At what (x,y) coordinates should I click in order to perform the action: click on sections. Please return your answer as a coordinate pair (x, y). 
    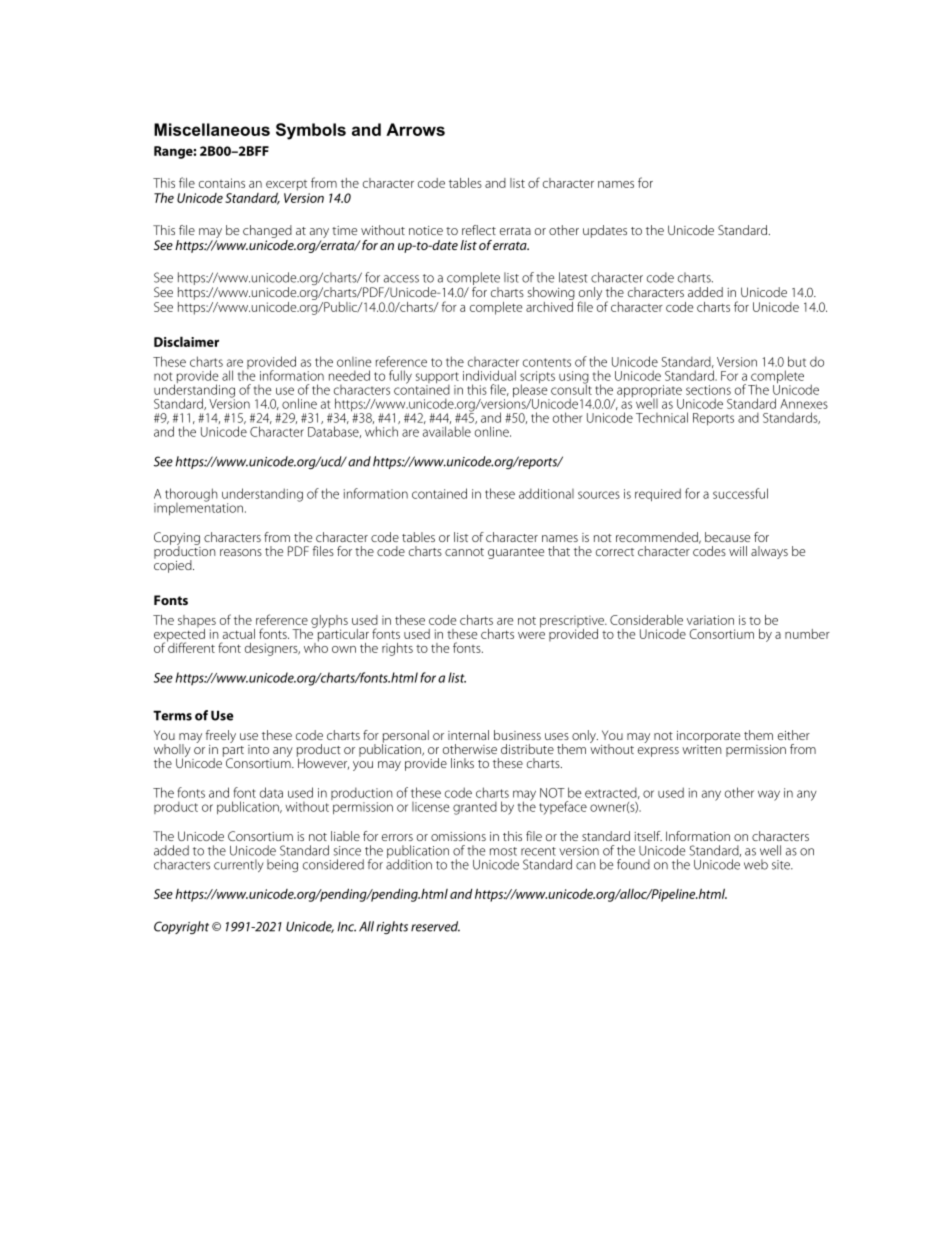
    Looking at the image, I should click on (708, 390).
